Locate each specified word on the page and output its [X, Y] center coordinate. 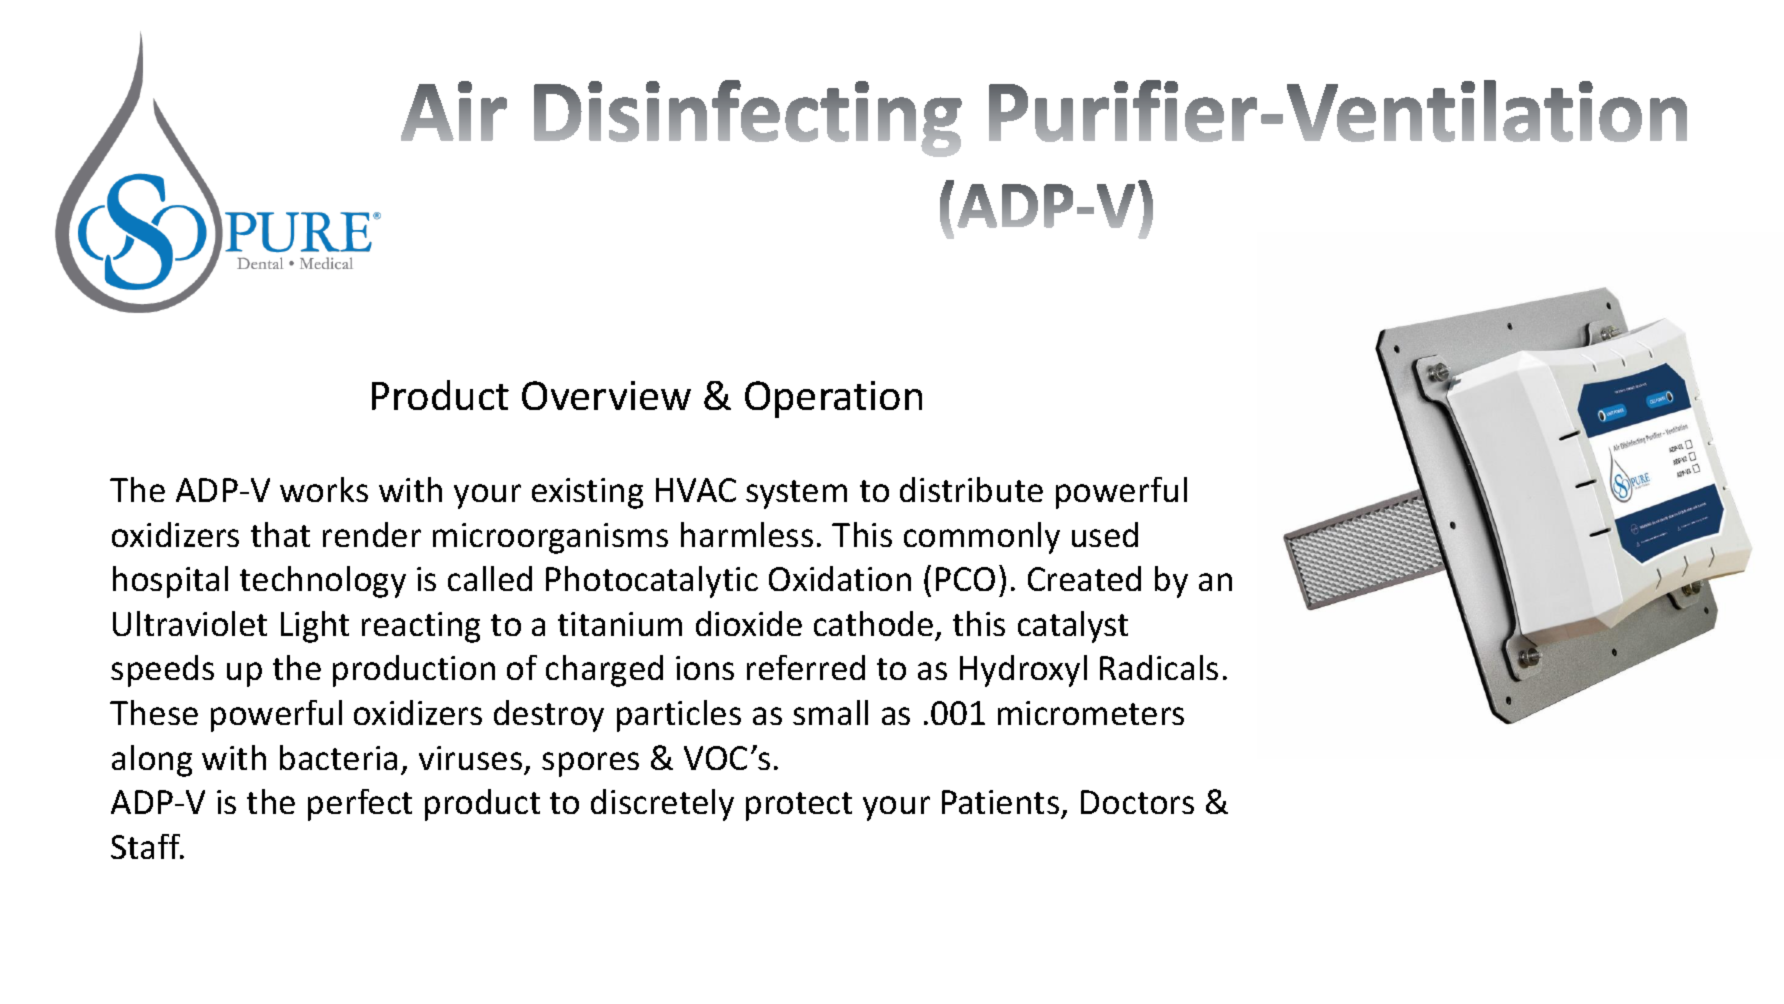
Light [315, 627]
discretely [662, 805]
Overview [606, 395]
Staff [147, 846]
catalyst [1073, 627]
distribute [971, 489]
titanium [620, 624]
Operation [833, 399]
